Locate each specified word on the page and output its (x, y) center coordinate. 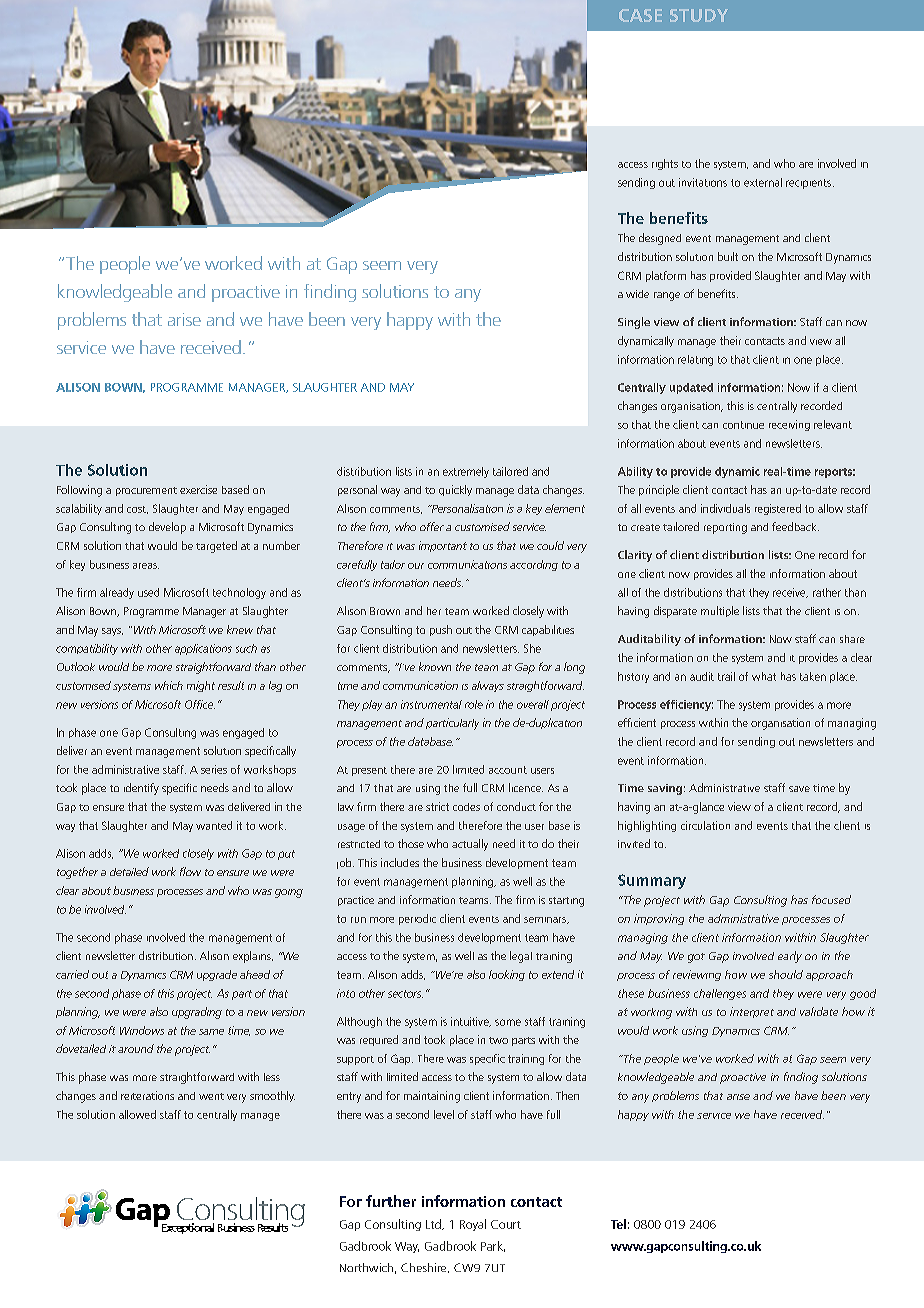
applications (203, 649)
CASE (640, 15)
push (441, 630)
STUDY (699, 15)
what (764, 676)
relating (695, 360)
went (211, 1096)
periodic (417, 919)
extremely (466, 472)
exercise (198, 489)
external (763, 182)
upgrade (217, 975)
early (790, 957)
